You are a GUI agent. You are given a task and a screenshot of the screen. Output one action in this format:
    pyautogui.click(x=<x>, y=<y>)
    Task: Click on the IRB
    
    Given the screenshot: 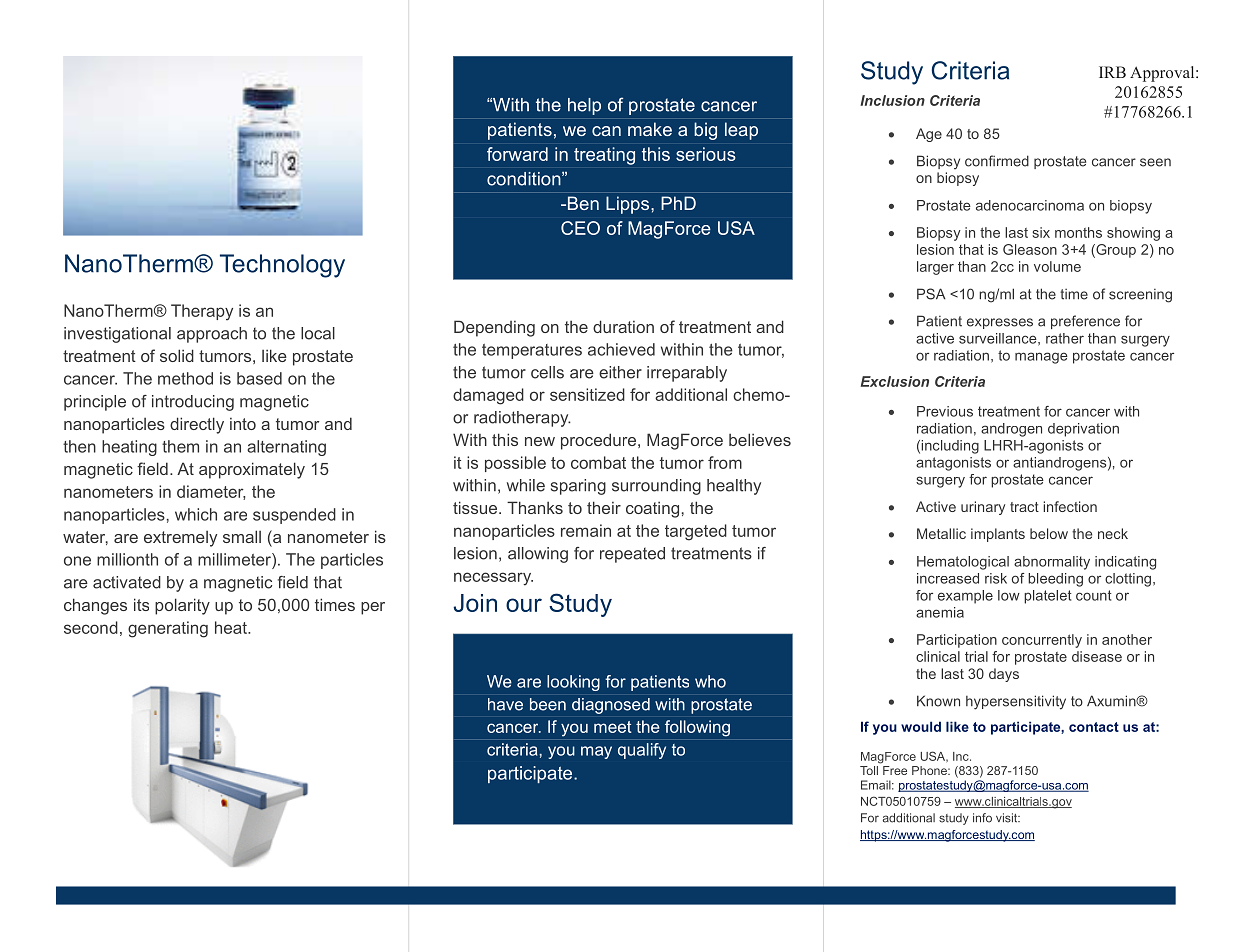 What is the action you would take?
    pyautogui.click(x=1112, y=72)
